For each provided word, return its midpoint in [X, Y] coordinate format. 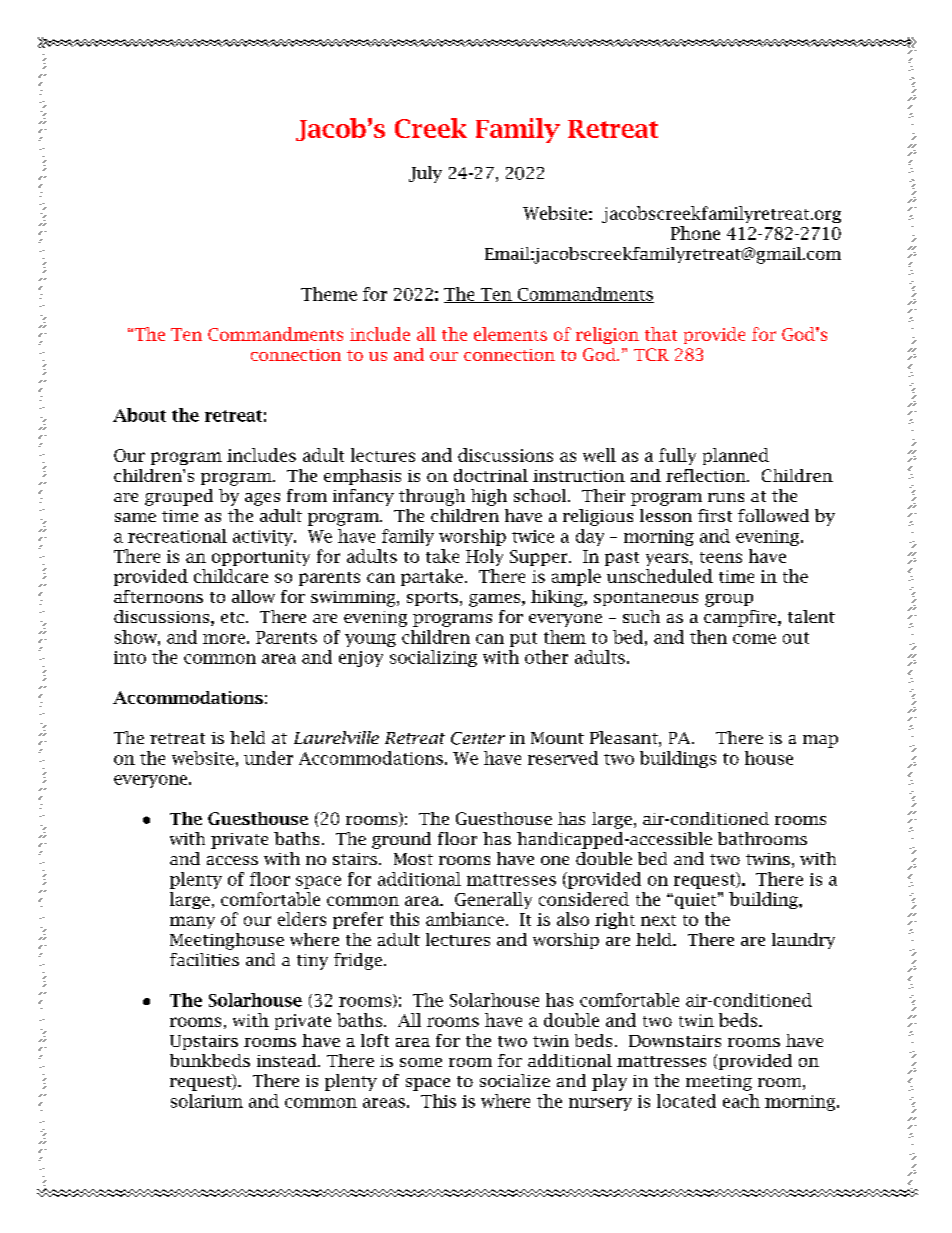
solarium [207, 1101]
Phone [695, 233]
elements [510, 334]
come [754, 639]
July [425, 174]
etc [232, 617]
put [523, 639]
